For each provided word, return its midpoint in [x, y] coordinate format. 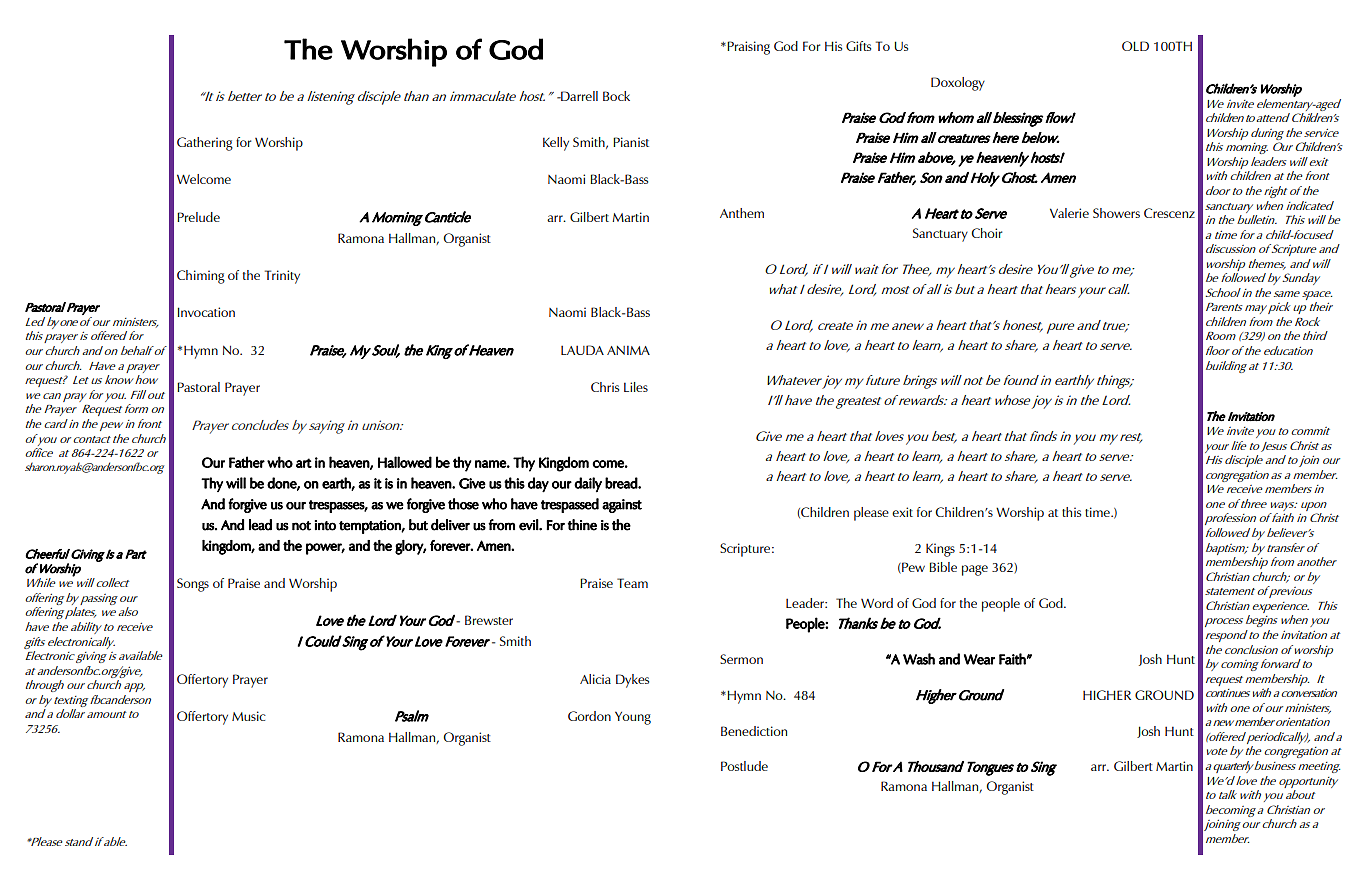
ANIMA [628, 350]
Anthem [742, 213]
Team [632, 583]
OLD [1135, 46]
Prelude [198, 217]
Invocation [206, 312]
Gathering [205, 144]
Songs [193, 585]
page [975, 570]
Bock [616, 96]
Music [249, 716]
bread [622, 483]
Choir [987, 233]
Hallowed [405, 462]
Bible [943, 567]
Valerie [1069, 213]
